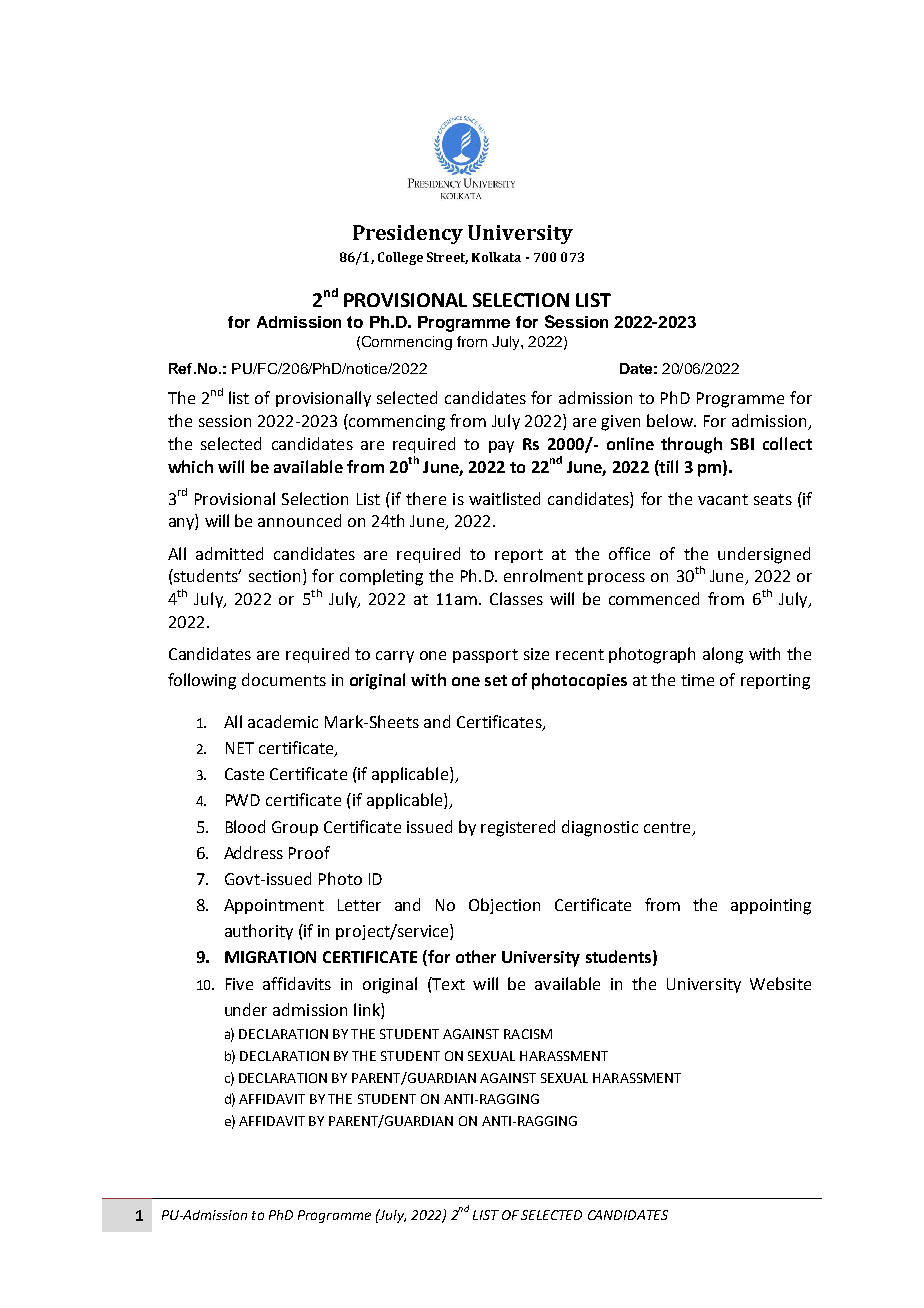 This image has height=1308, width=924. I want to click on Kolkata, so click(496, 257).
